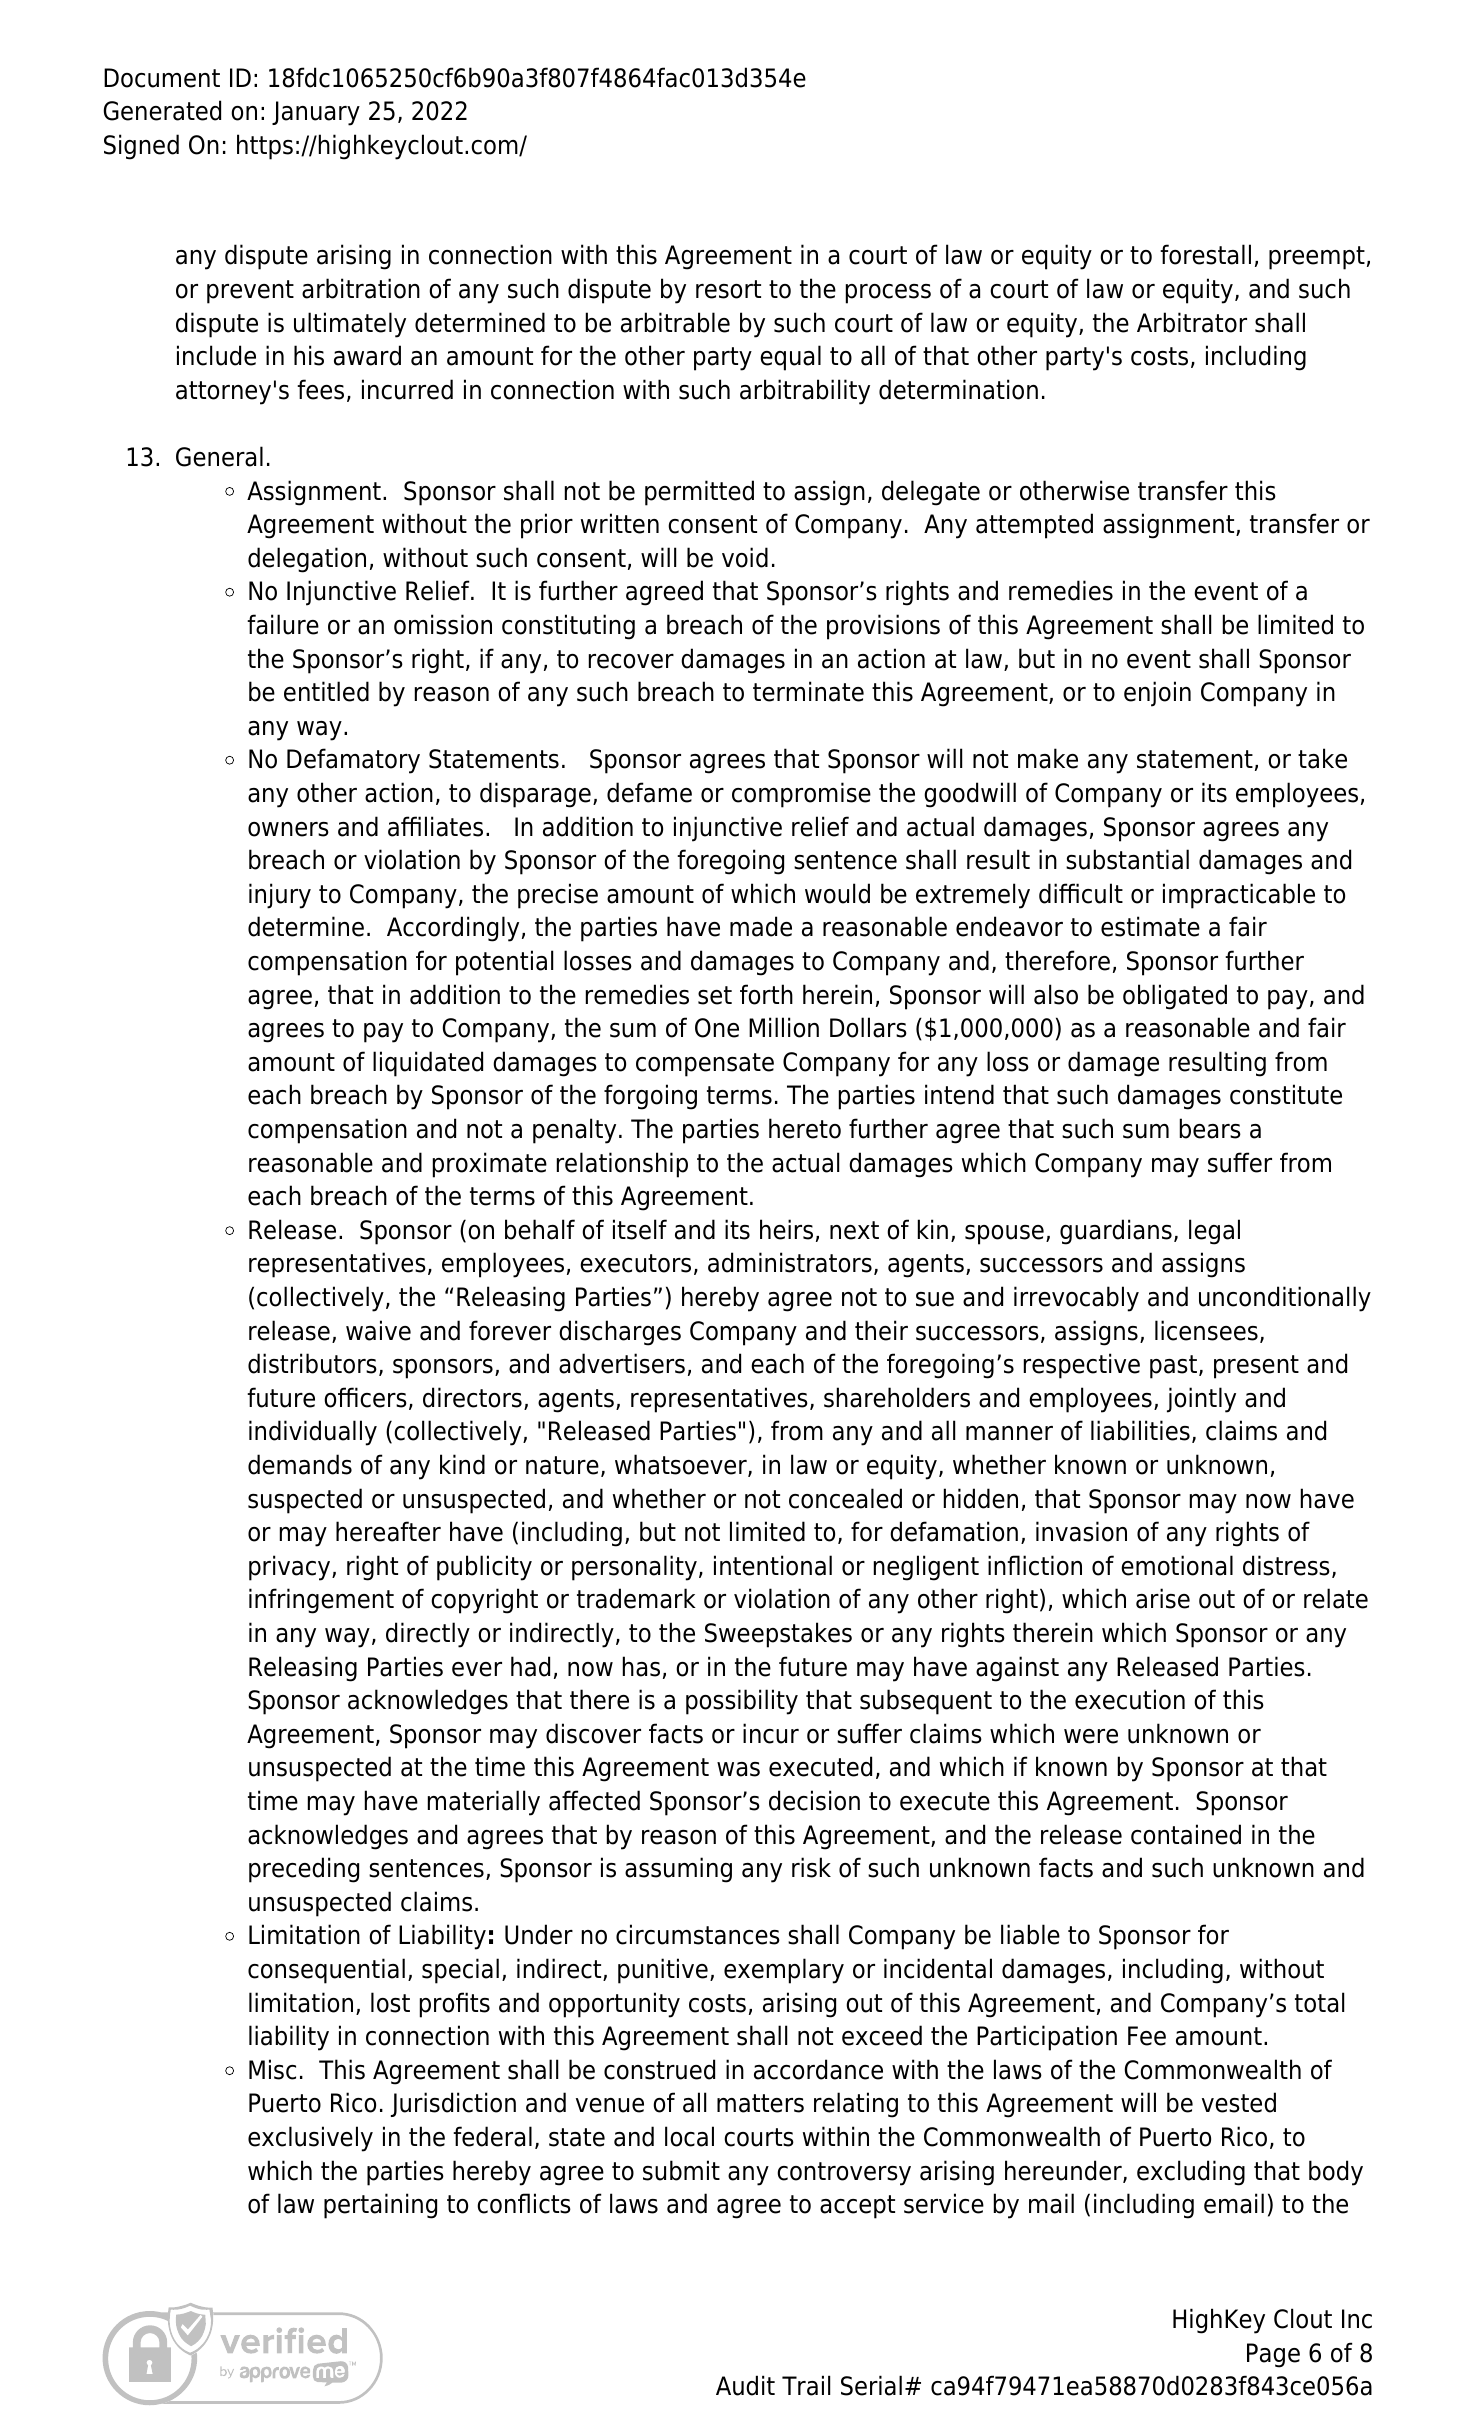 The image size is (1476, 2431). What do you see at coordinates (761, 926) in the image?
I see `made` at bounding box center [761, 926].
